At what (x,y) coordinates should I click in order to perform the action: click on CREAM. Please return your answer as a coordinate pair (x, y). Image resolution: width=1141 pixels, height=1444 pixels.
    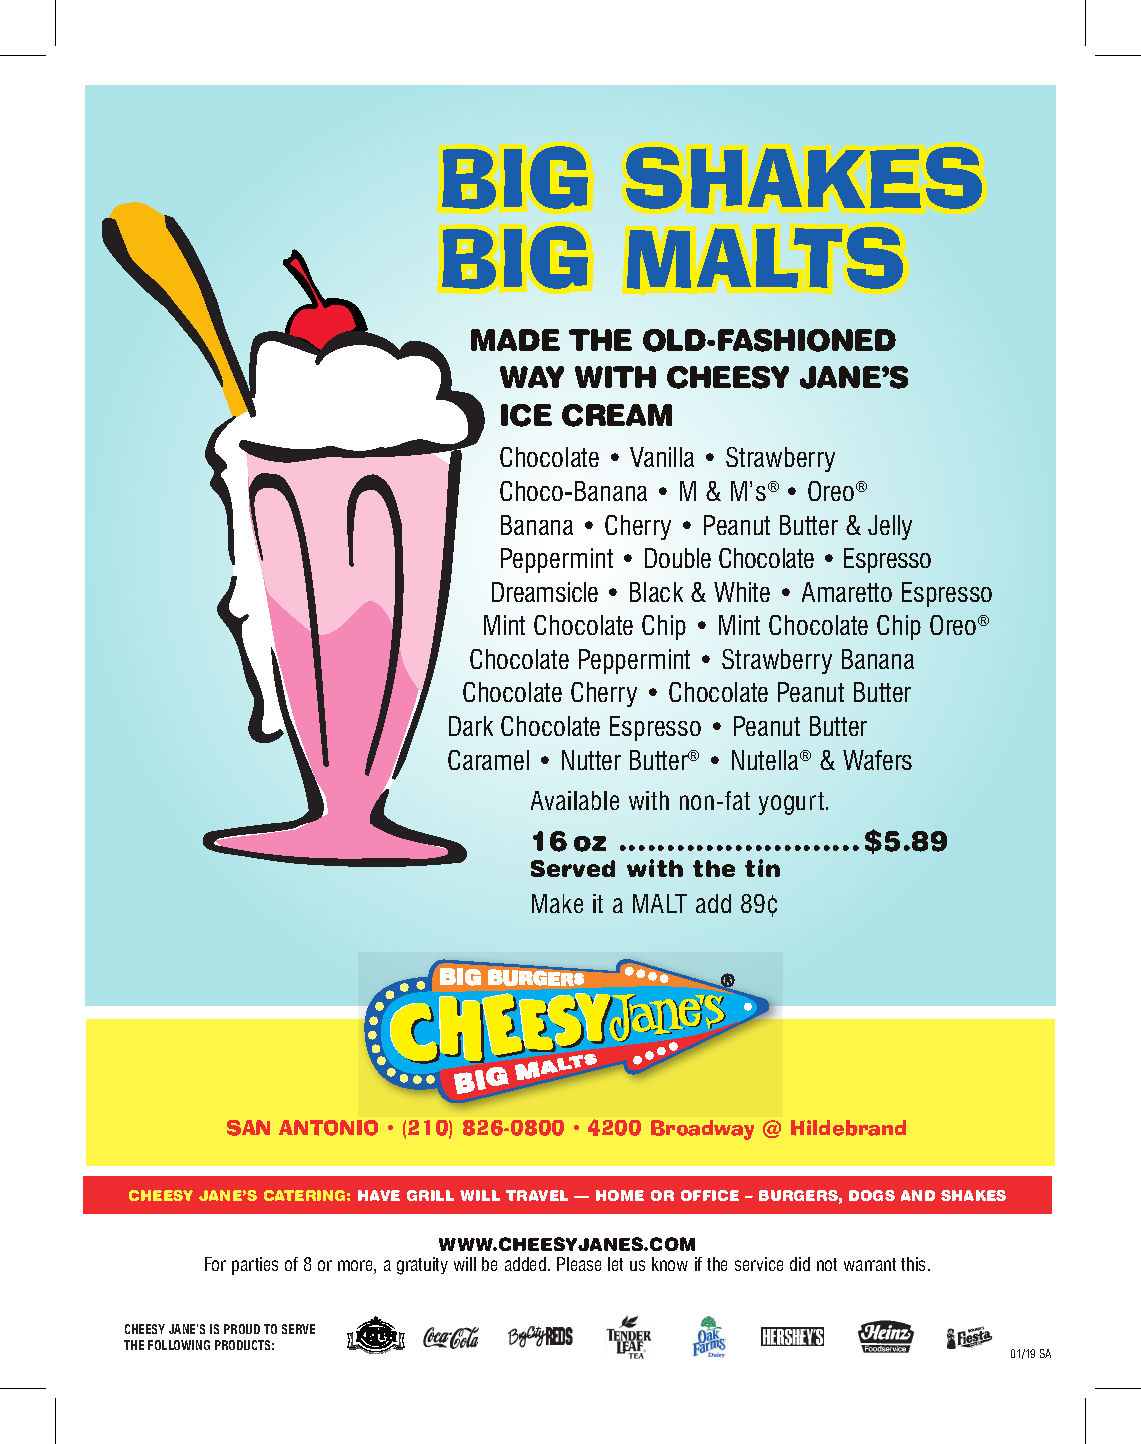
    Looking at the image, I should click on (617, 415).
